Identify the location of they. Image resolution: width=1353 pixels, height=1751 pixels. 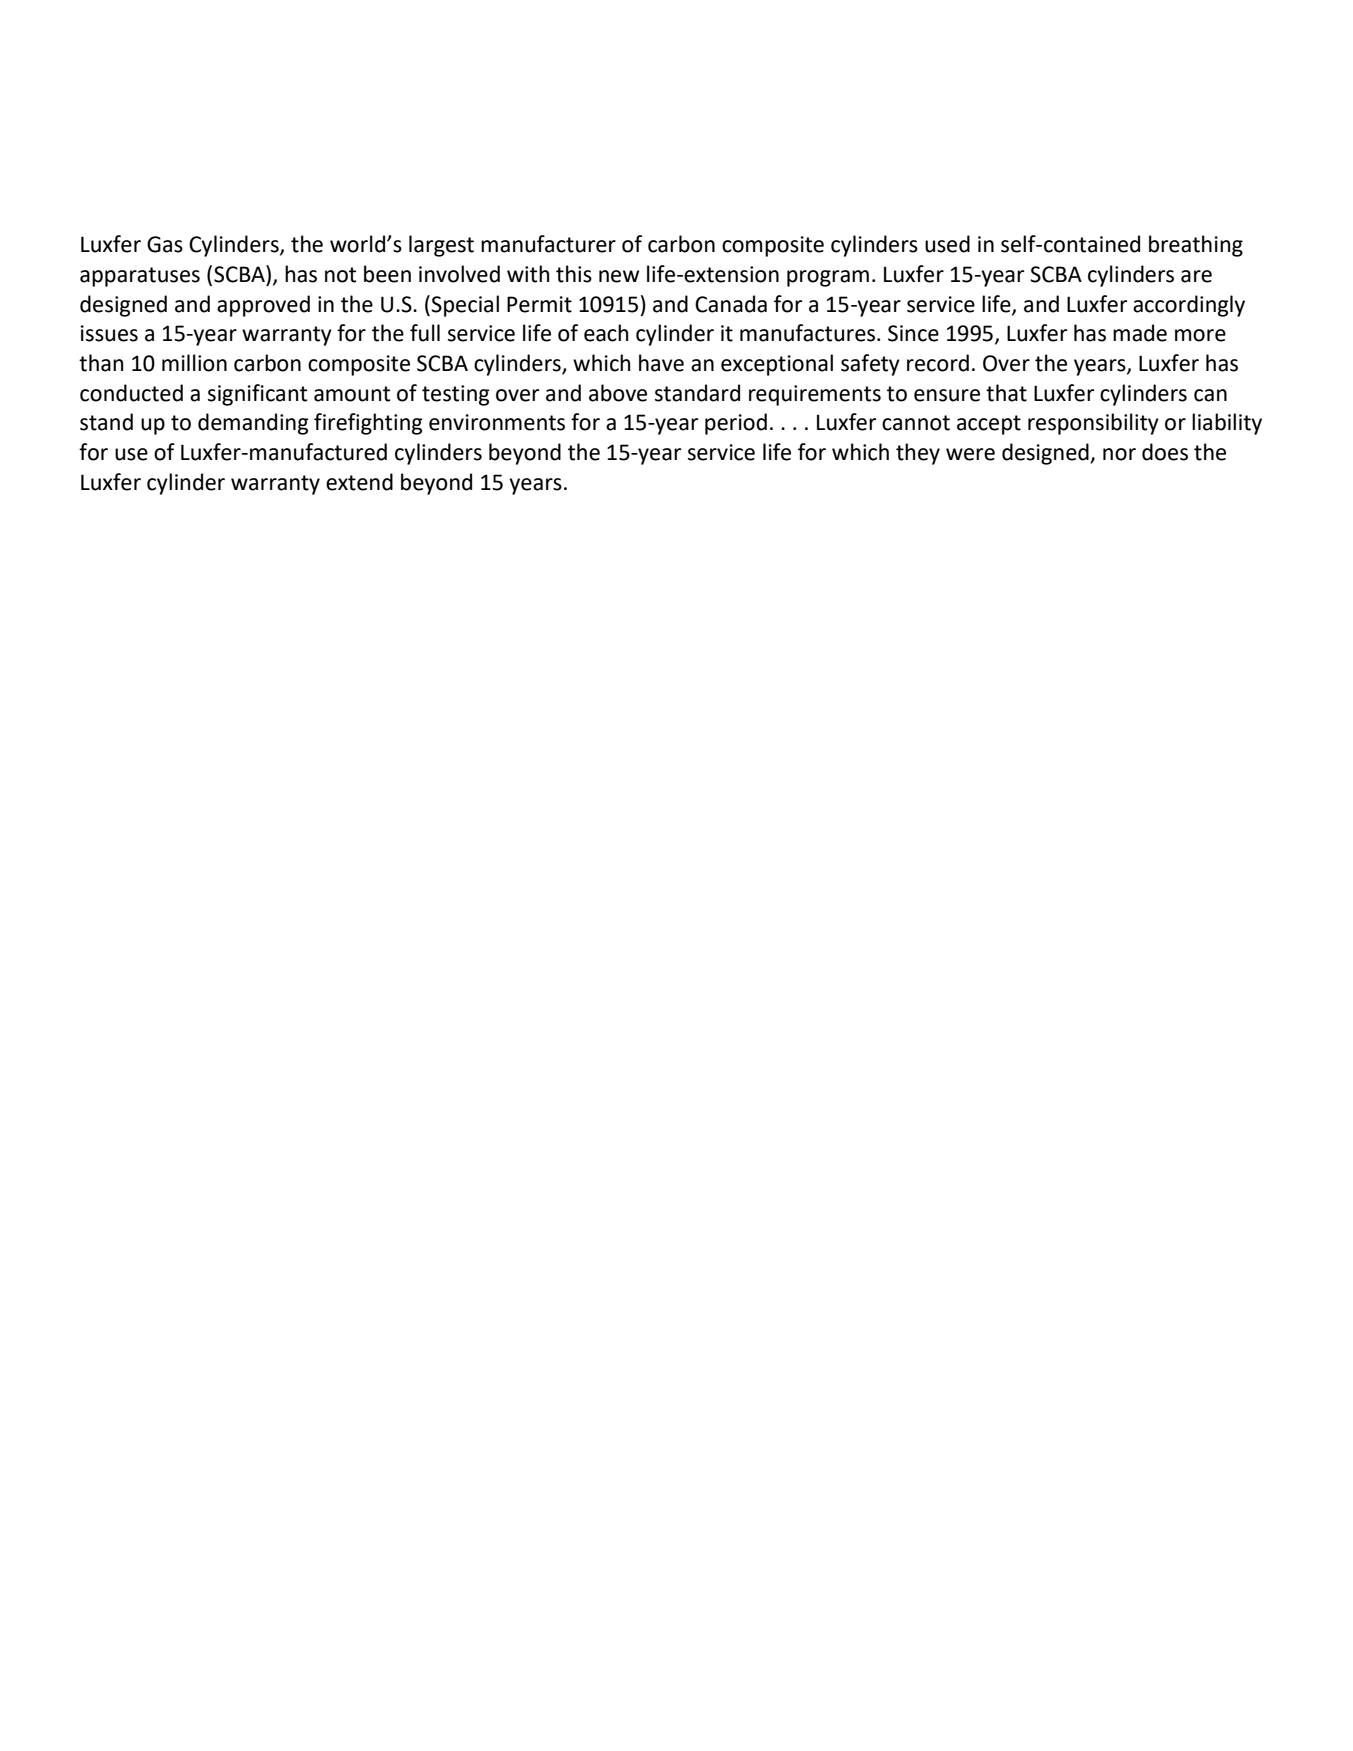
(918, 454).
